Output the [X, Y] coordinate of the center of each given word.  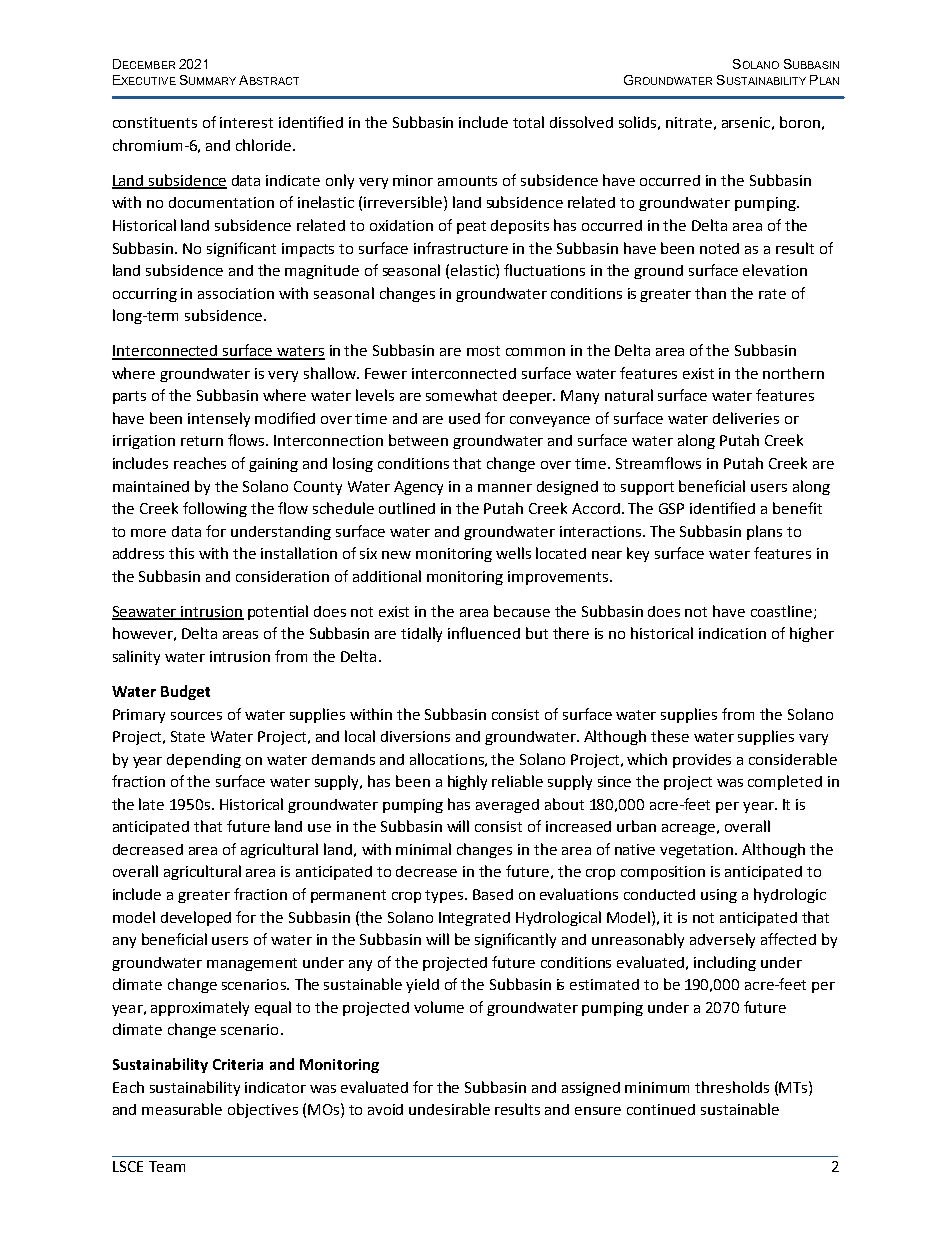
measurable [182, 1109]
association [236, 293]
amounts [467, 181]
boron [800, 122]
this [181, 553]
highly [467, 782]
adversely [722, 940]
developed [196, 918]
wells [513, 553]
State [188, 736]
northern [793, 373]
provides [702, 761]
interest [246, 122]
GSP [671, 508]
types [445, 896]
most [483, 351]
